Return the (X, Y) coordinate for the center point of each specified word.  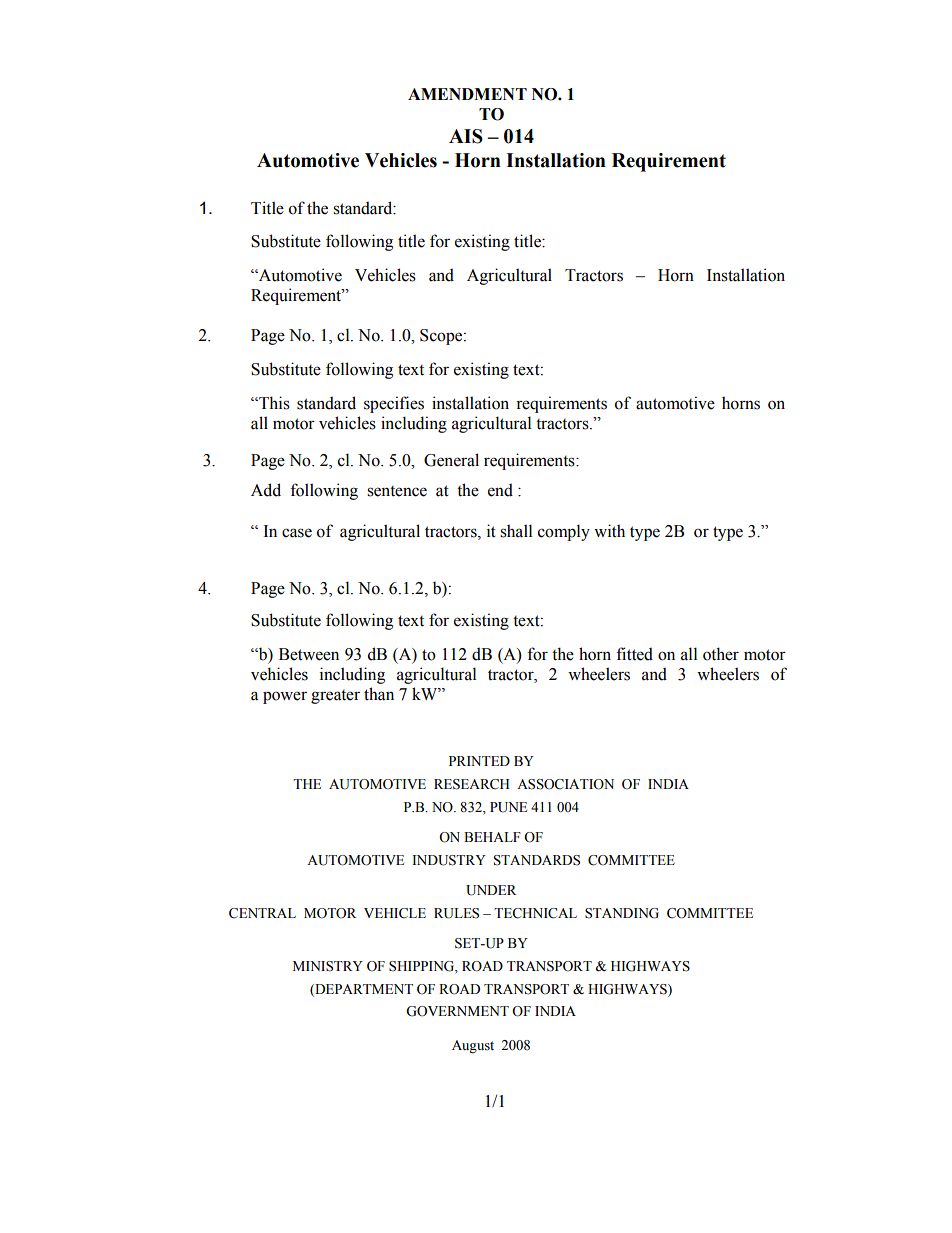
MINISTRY (328, 966)
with (609, 531)
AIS (466, 136)
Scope (442, 337)
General (451, 460)
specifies (394, 404)
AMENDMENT (467, 94)
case (297, 533)
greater (335, 697)
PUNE (508, 807)
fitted (634, 654)
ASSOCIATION (565, 784)
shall (516, 531)
